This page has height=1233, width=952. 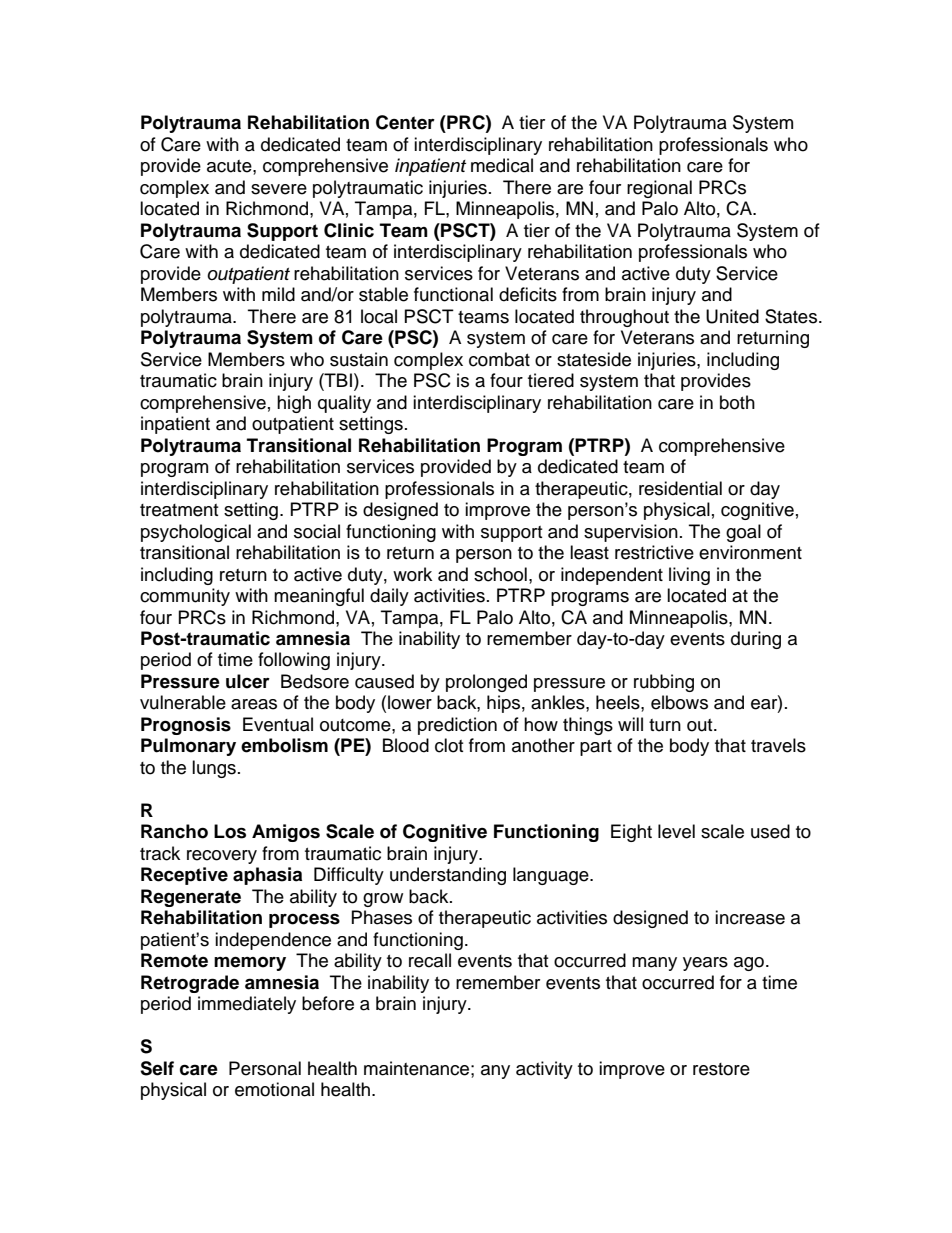 What do you see at coordinates (689, 576) in the page?
I see `living` at bounding box center [689, 576].
